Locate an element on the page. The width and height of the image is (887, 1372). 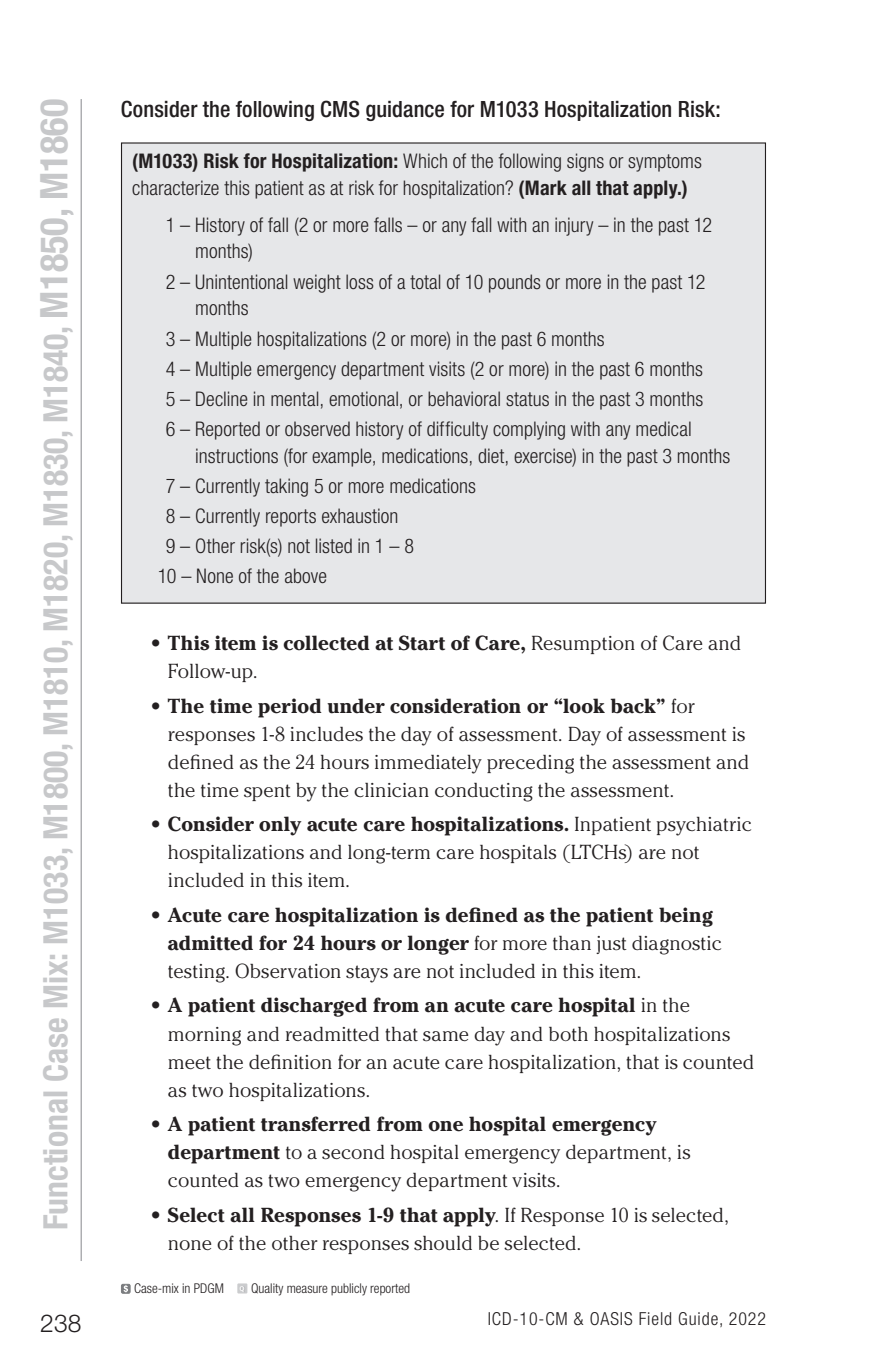
Which is located at coordinates (425, 160).
